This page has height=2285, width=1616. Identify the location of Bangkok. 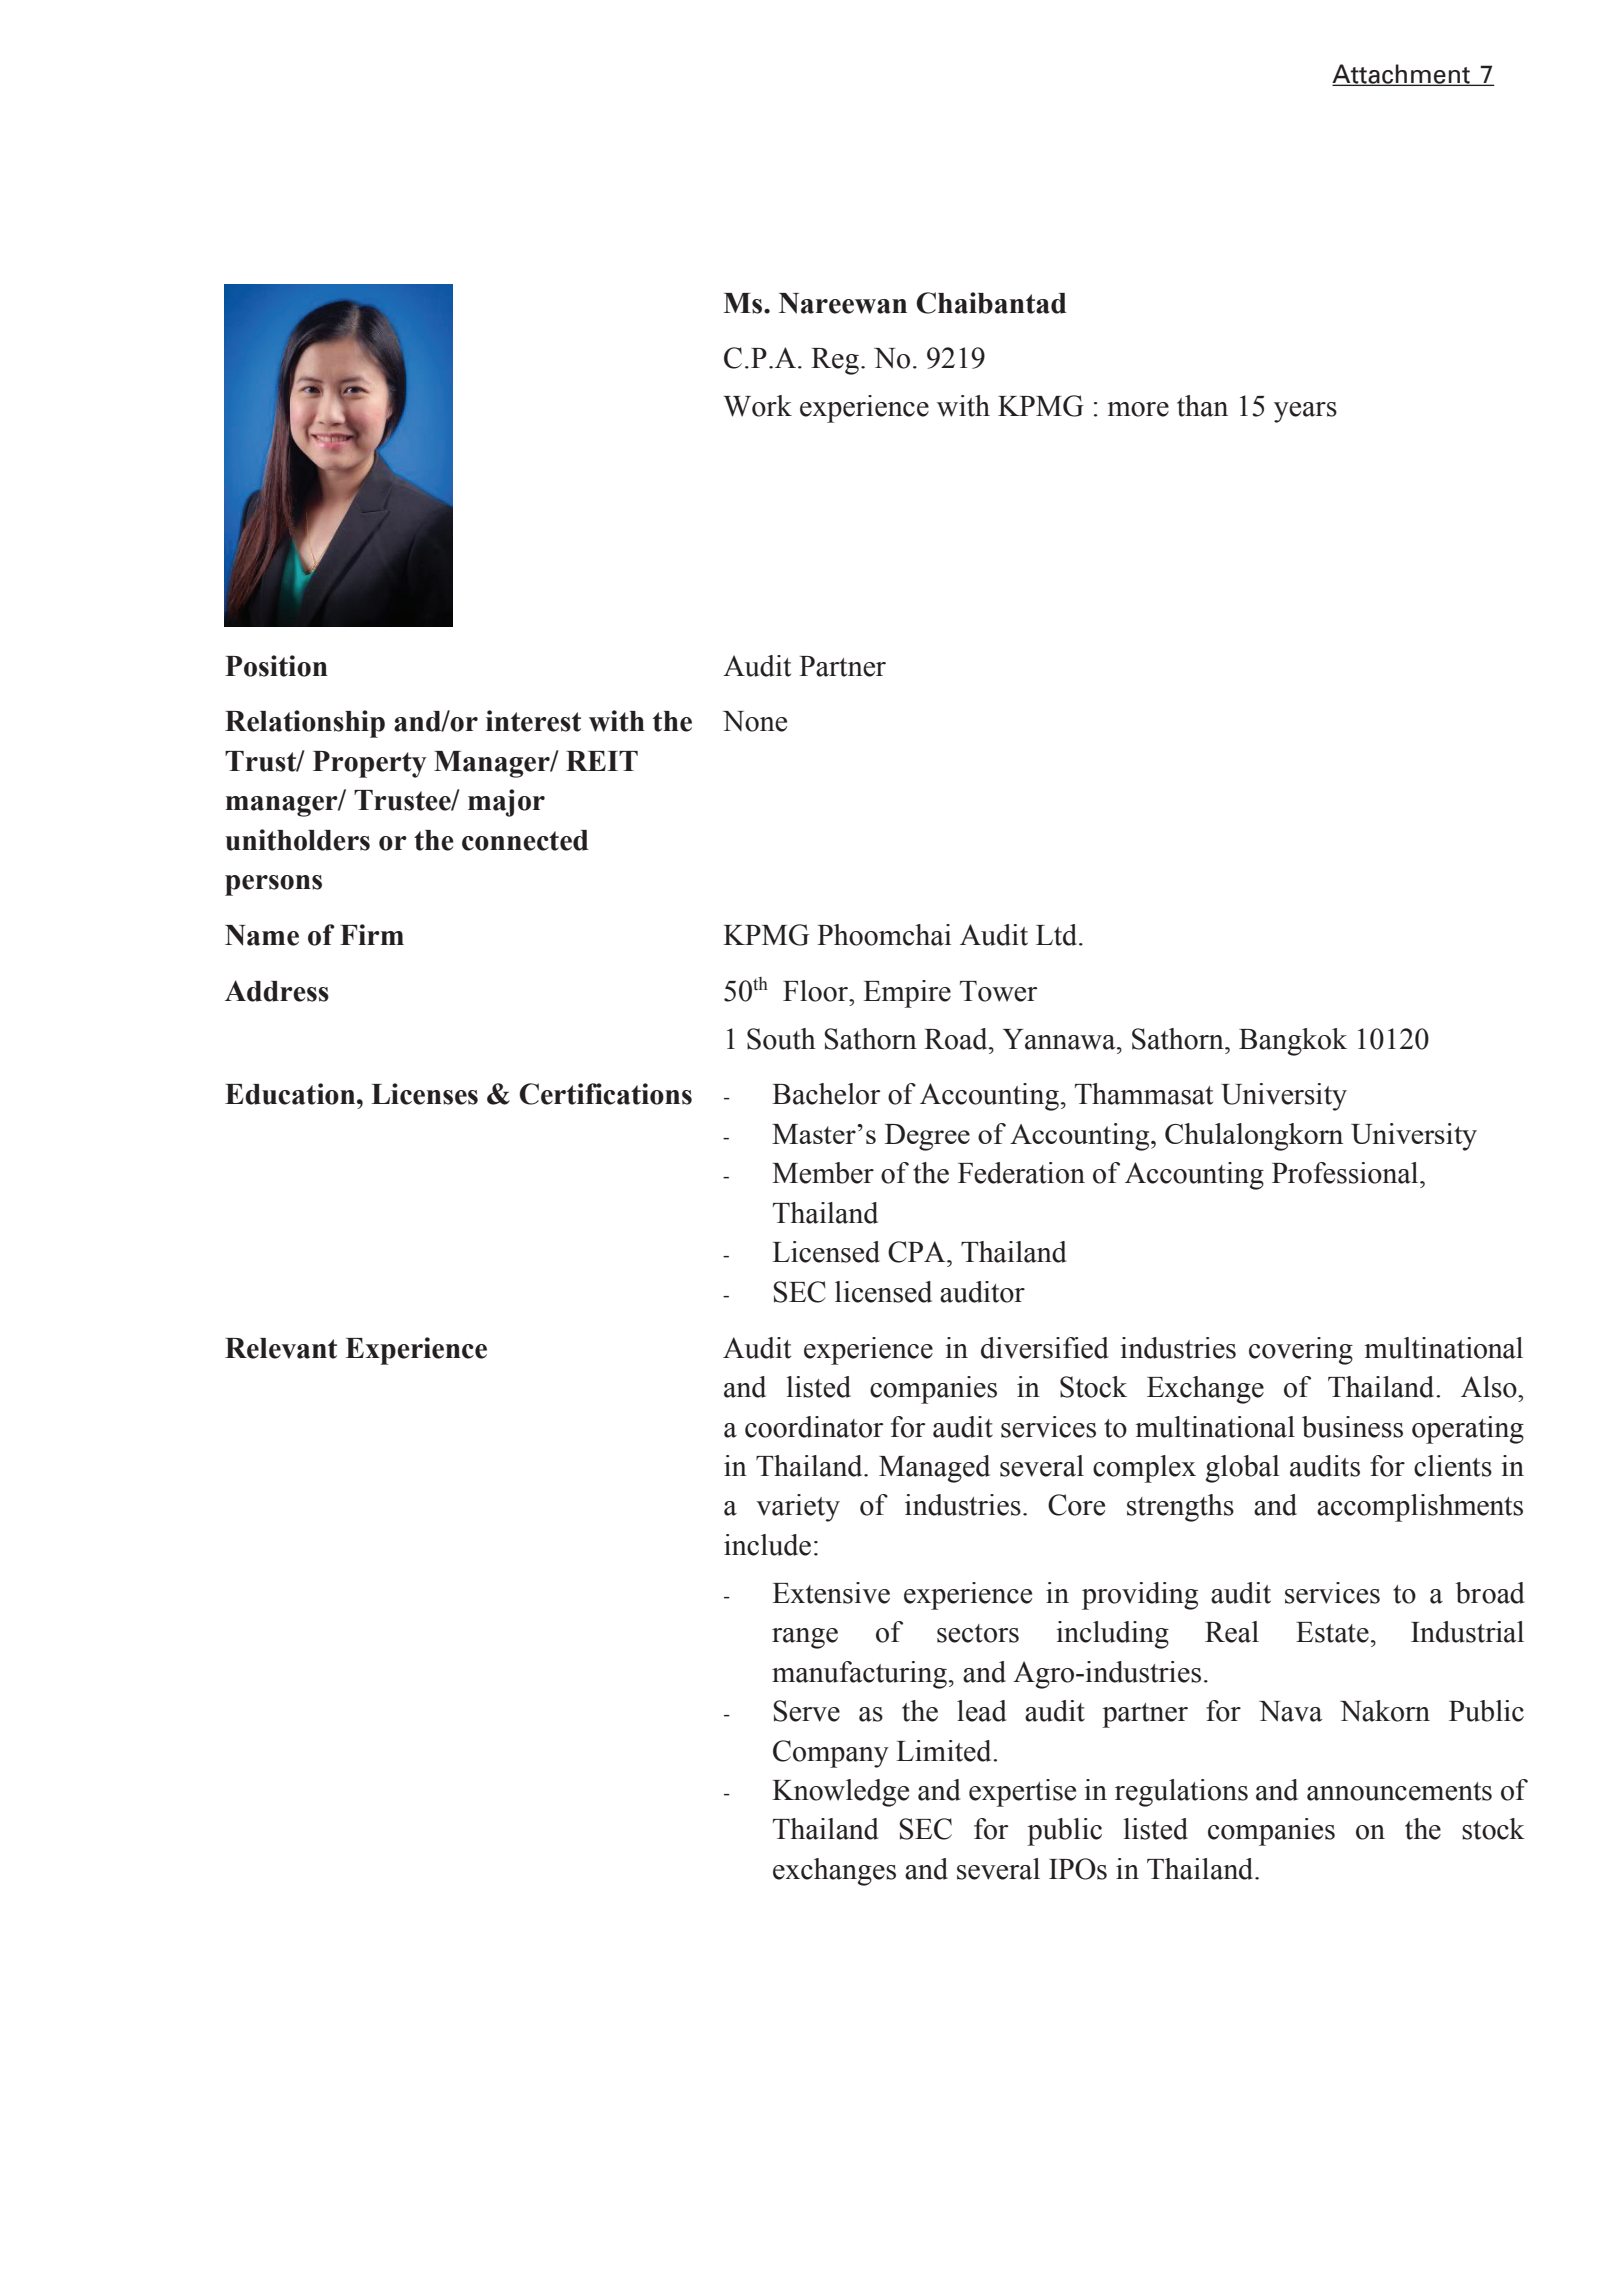
(1293, 1042).
